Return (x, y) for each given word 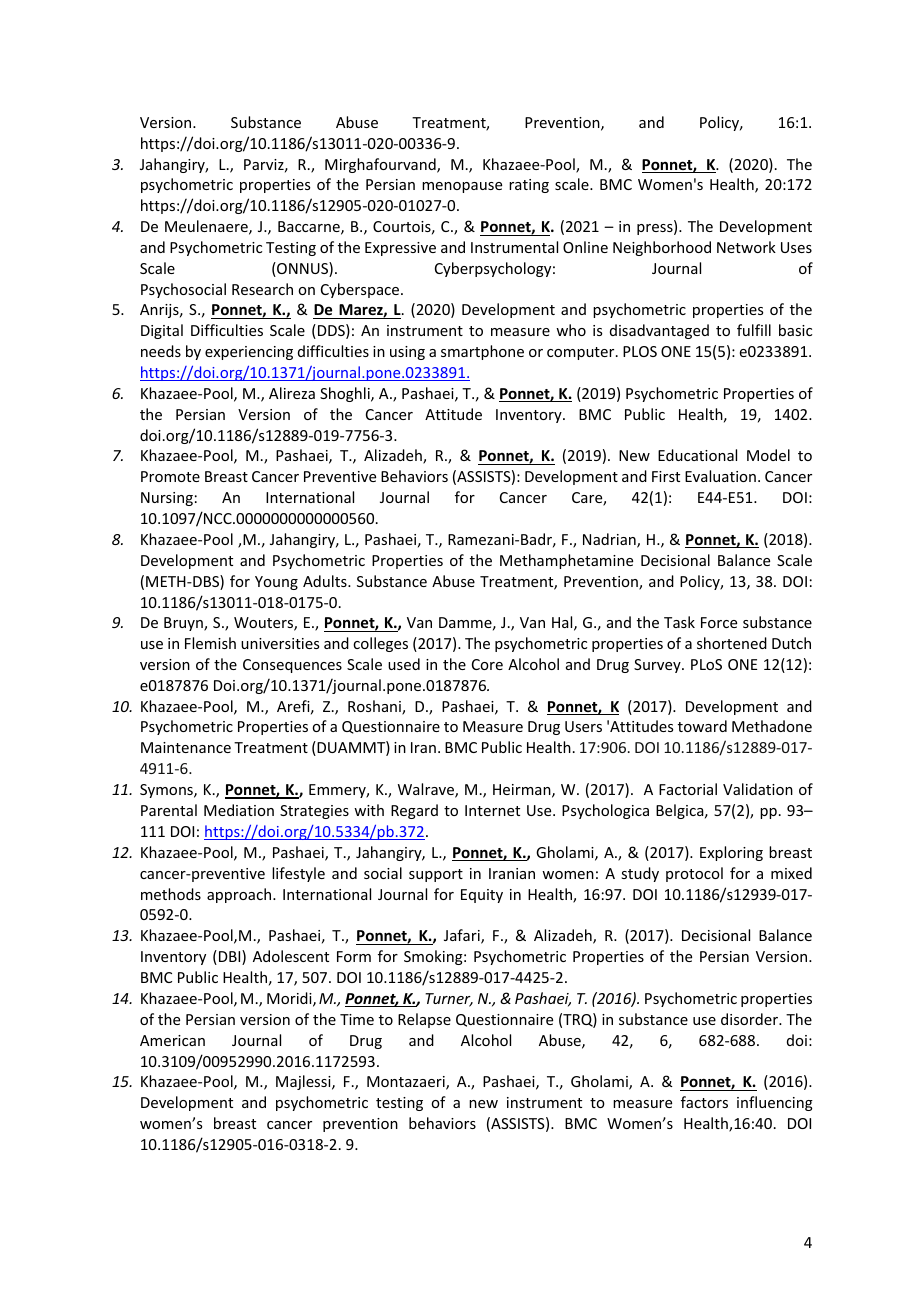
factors (704, 1102)
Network (746, 247)
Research (262, 289)
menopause (462, 187)
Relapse (424, 1020)
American (172, 1040)
